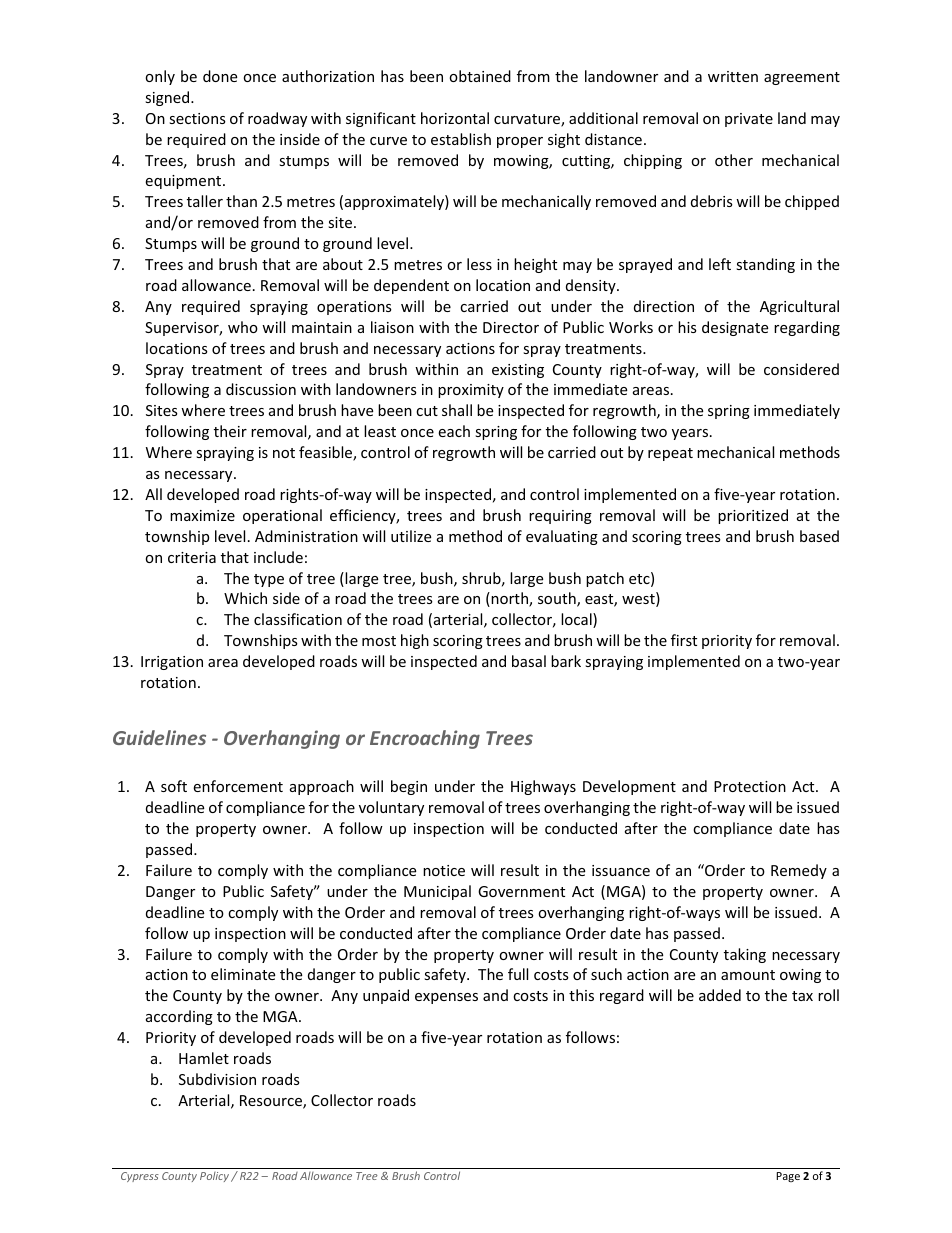 This screenshot has height=1233, width=952. Describe the element at coordinates (197, 118) in the screenshot. I see `sections` at that location.
